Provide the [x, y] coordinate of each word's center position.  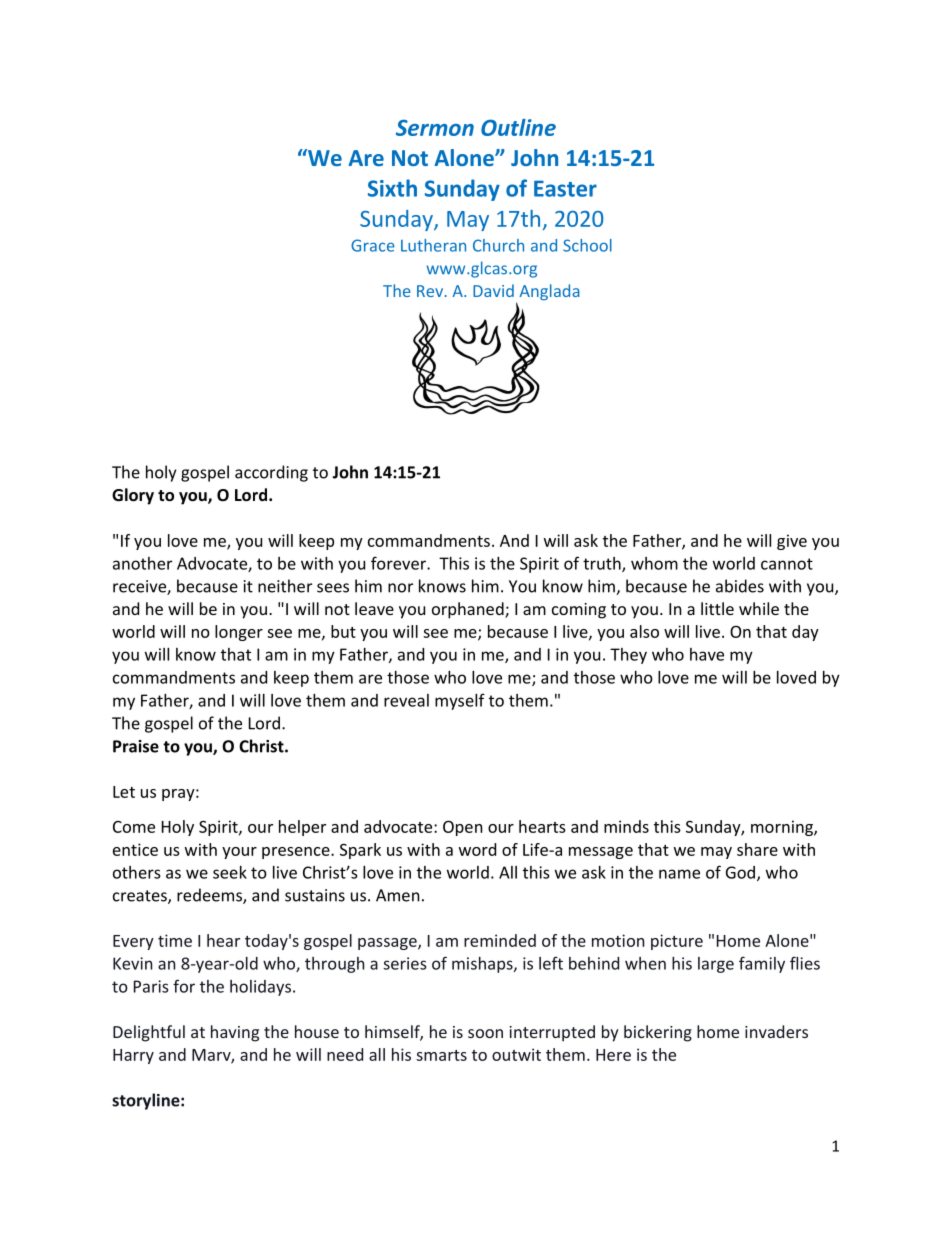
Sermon [435, 127]
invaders [776, 1031]
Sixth [392, 188]
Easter [565, 188]
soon [485, 1033]
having [235, 1033]
